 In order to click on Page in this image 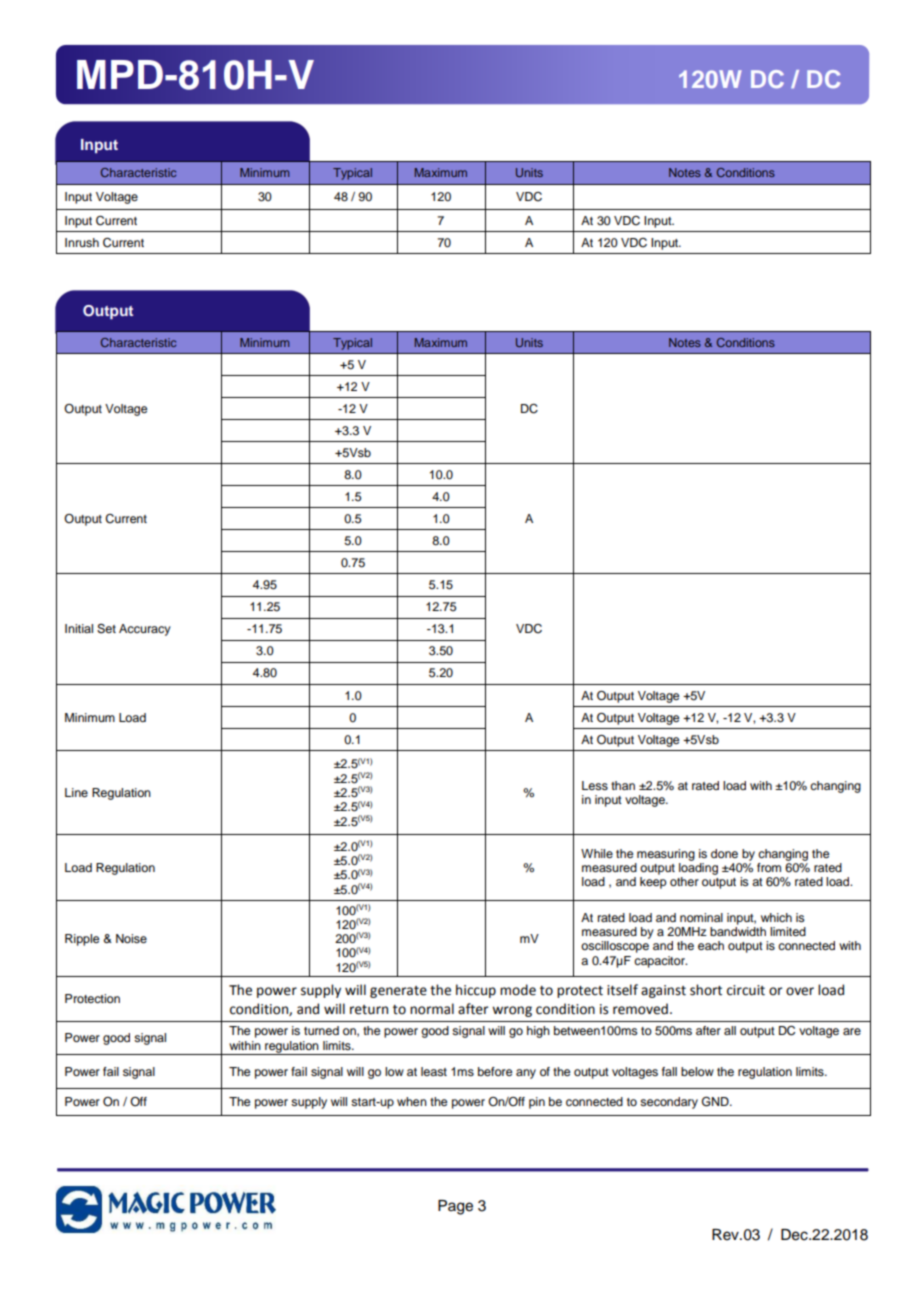, I will do `click(455, 1207)`.
